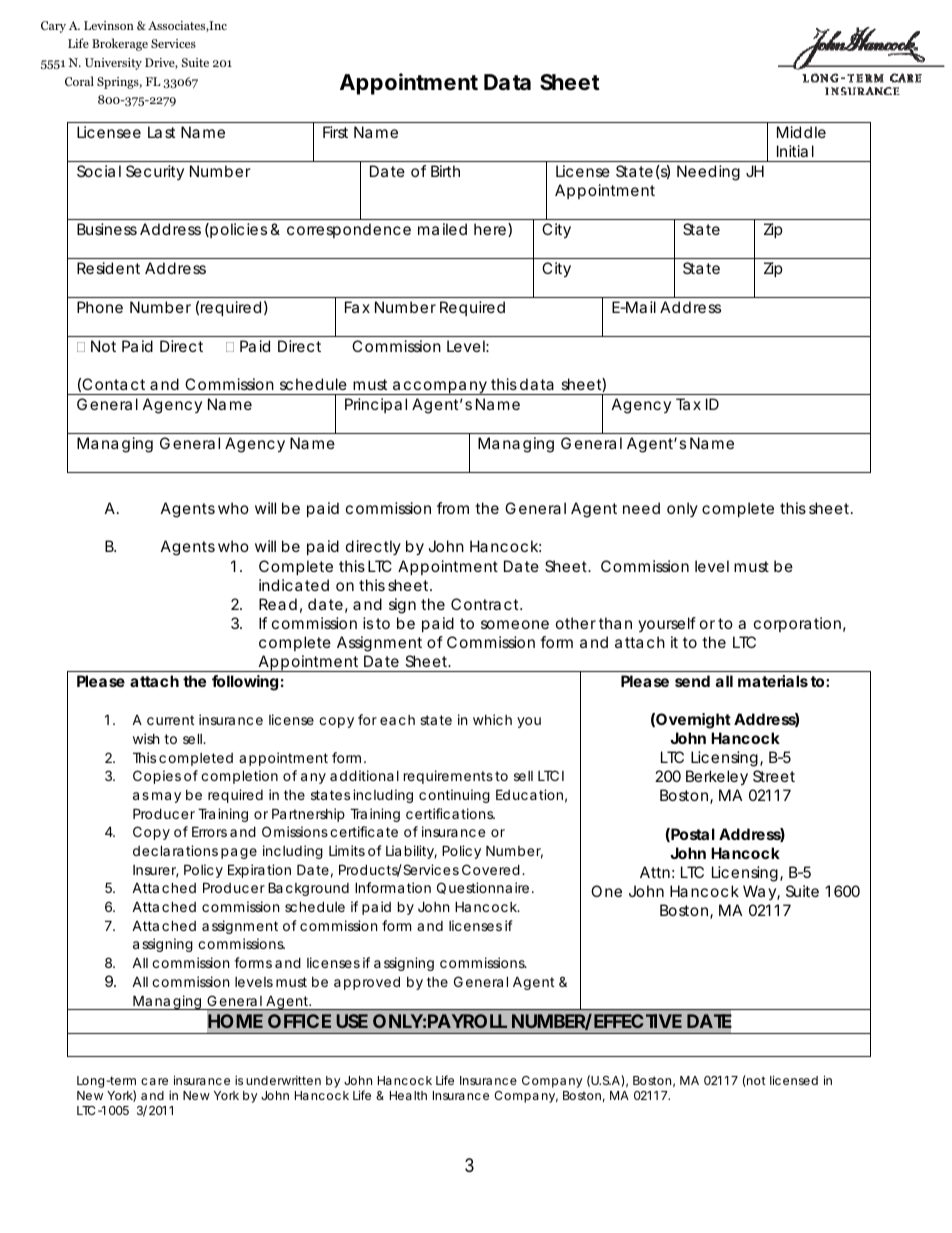 The image size is (952, 1233). Describe the element at coordinates (759, 892) in the screenshot. I see `Way` at that location.
